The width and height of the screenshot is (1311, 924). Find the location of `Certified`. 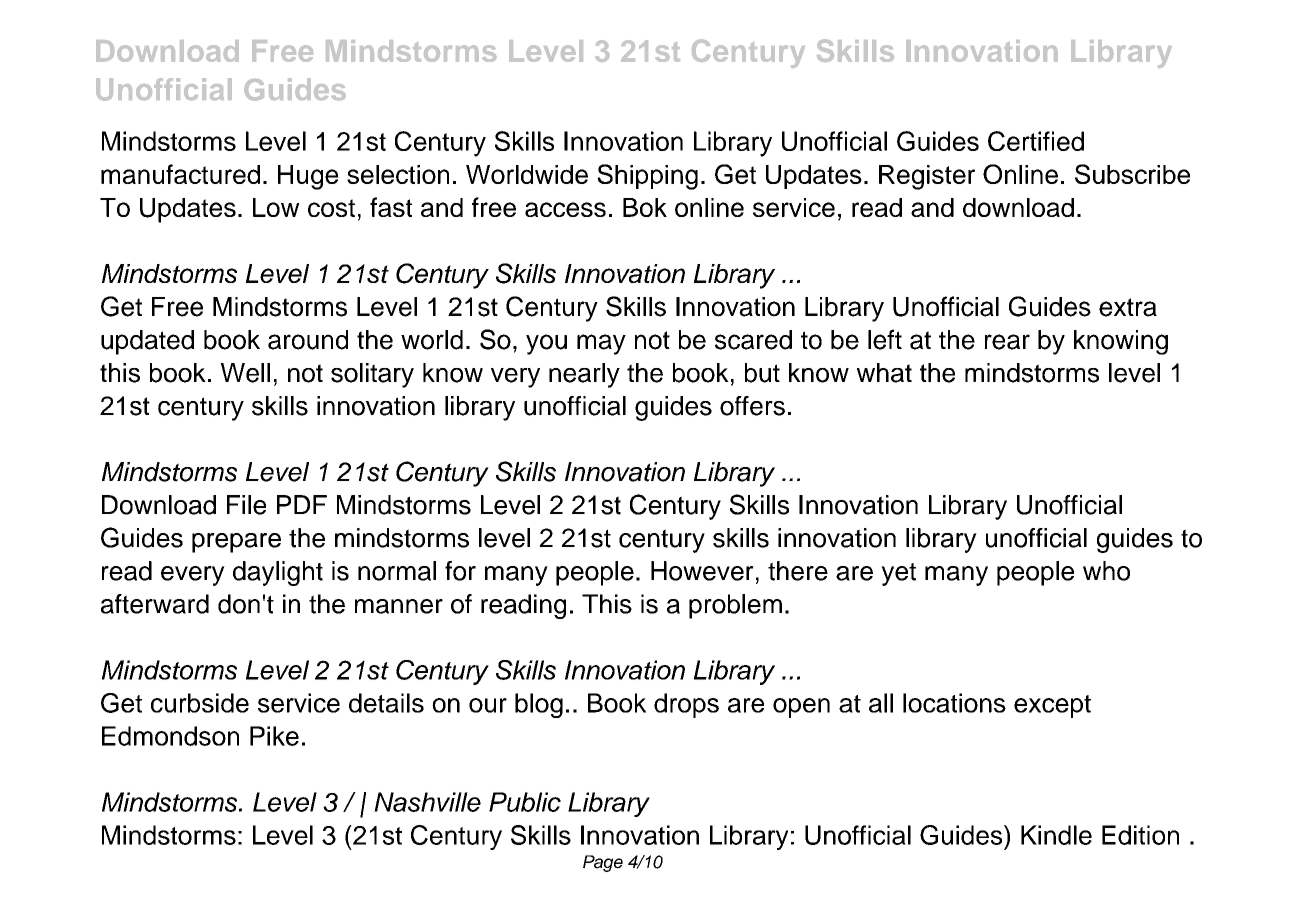

Certified is located at coordinates (1036, 141).
